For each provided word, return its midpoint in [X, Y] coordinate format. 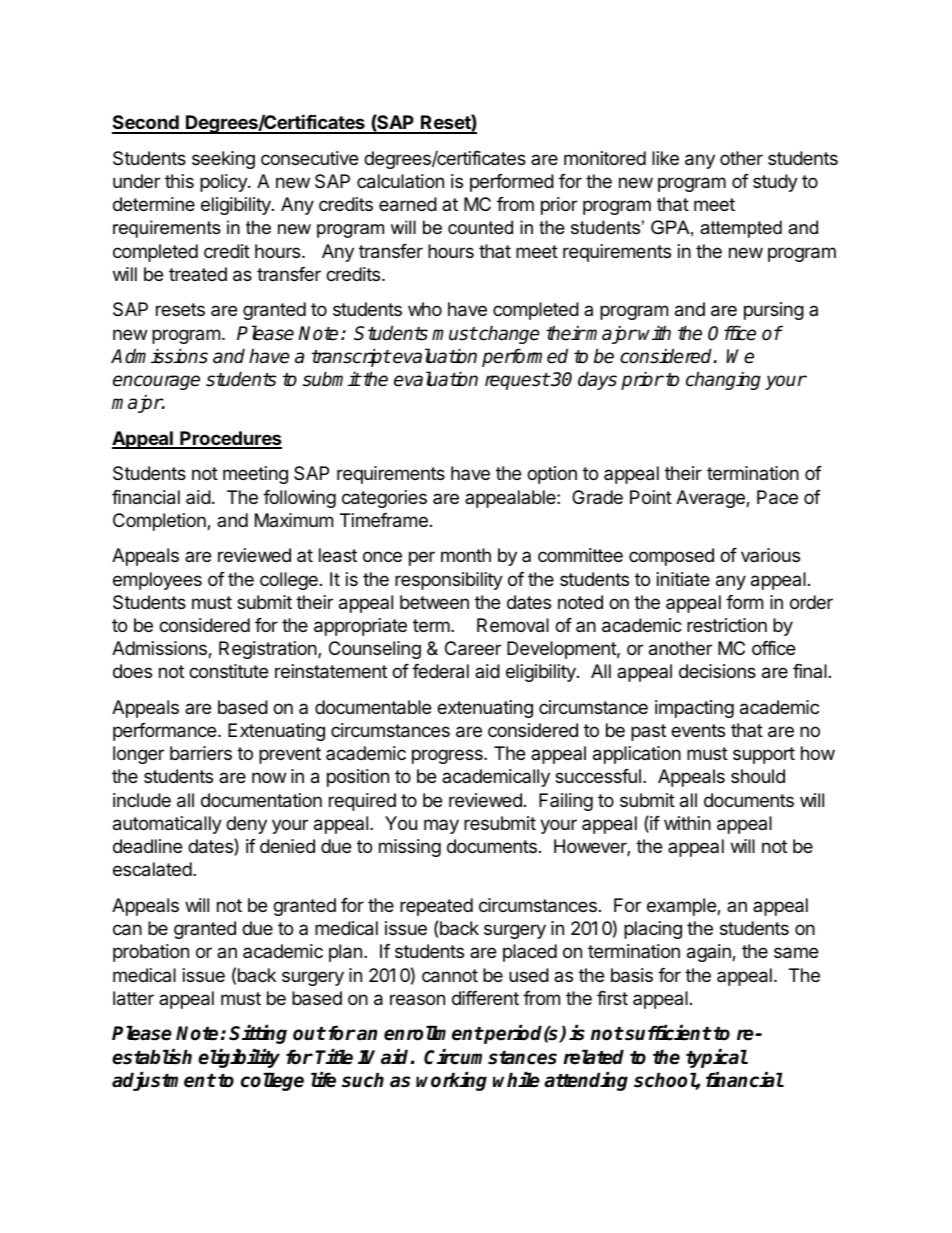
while [516, 1080]
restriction [727, 625]
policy [224, 183]
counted [480, 227]
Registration [269, 650]
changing [723, 380]
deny [246, 825]
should [758, 776]
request [517, 381]
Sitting [258, 1034]
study [775, 183]
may [441, 826]
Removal [513, 625]
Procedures [230, 439]
